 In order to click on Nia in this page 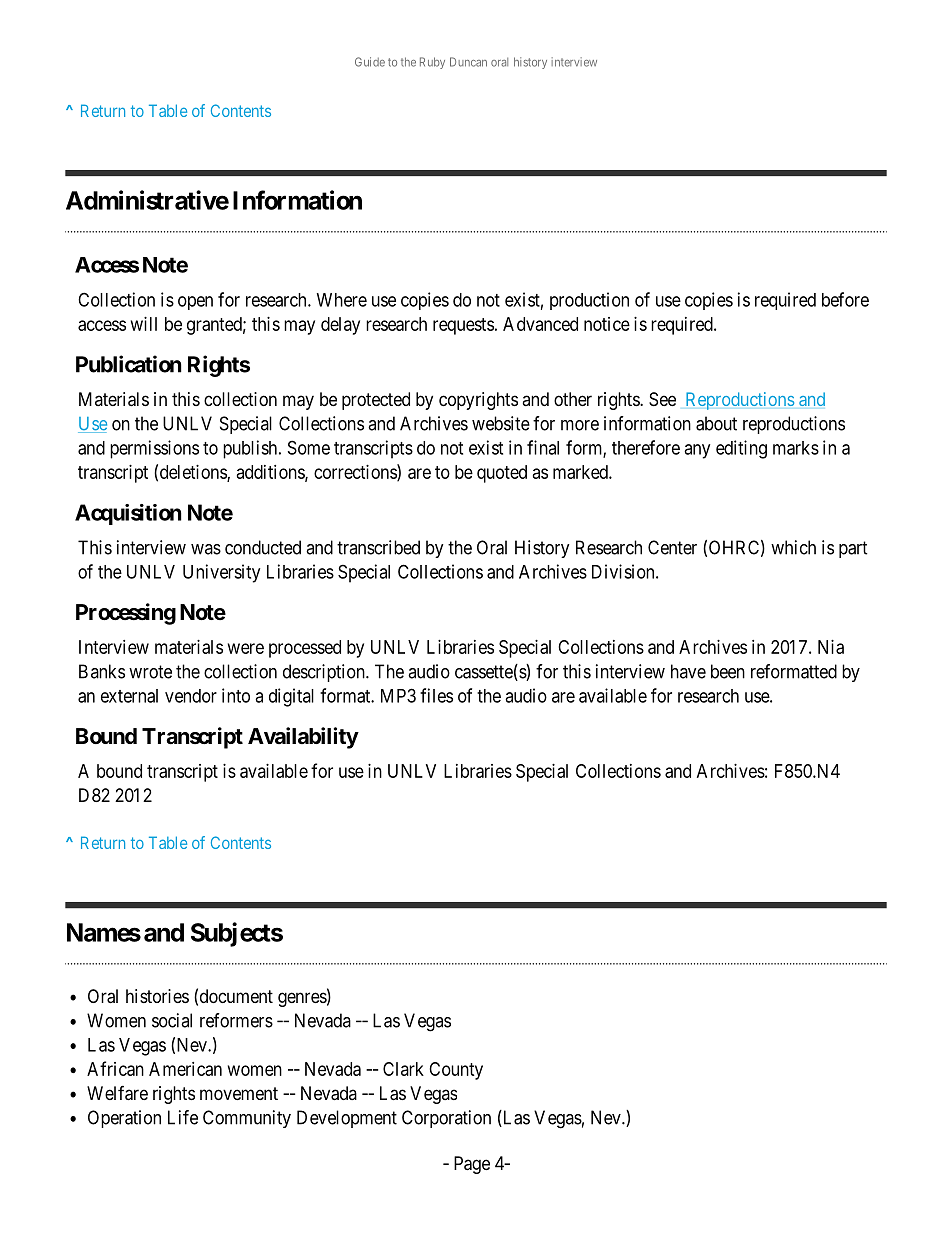, I will do `click(831, 647)`.
